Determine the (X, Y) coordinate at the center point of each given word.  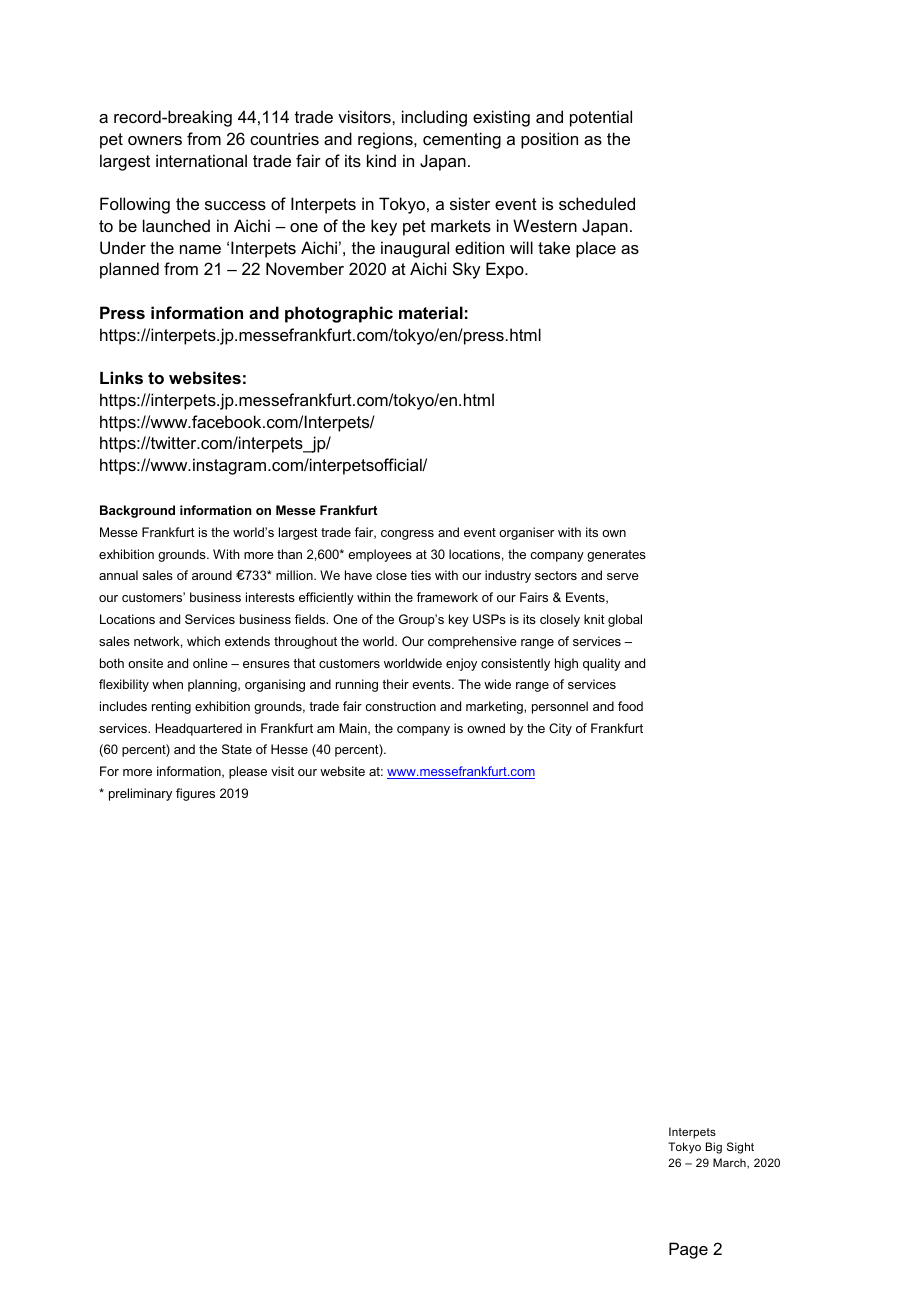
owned (486, 728)
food (630, 706)
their (395, 684)
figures (195, 794)
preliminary (140, 794)
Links (121, 377)
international (201, 160)
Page (688, 1250)
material (431, 312)
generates (616, 556)
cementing (462, 140)
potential (601, 118)
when (167, 684)
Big (714, 1148)
